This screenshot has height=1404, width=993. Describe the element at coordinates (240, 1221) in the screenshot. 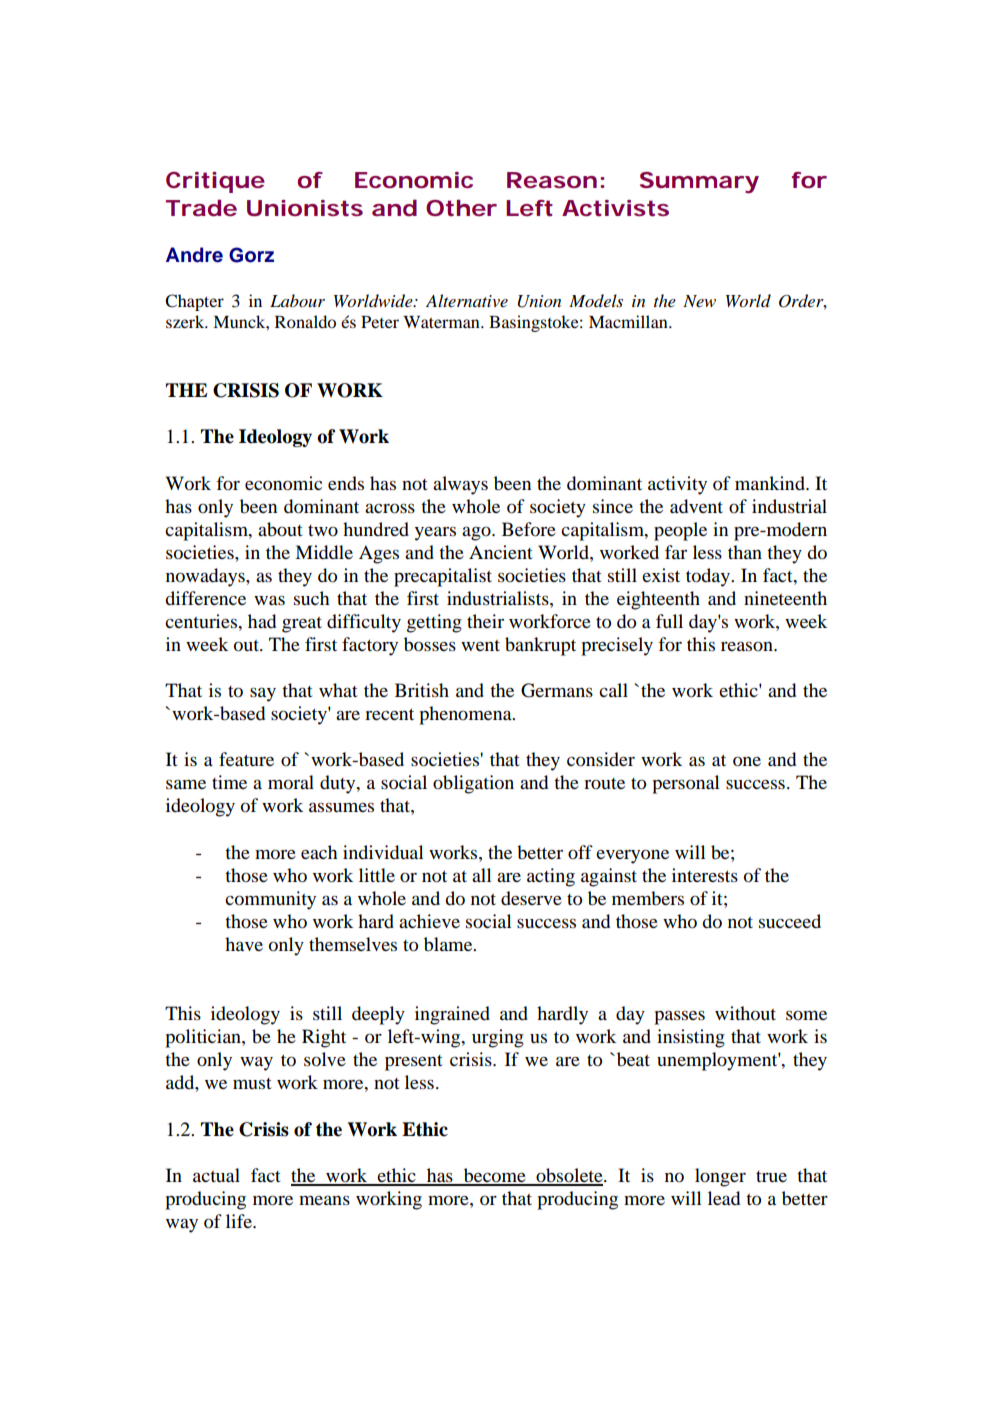

I see `life` at that location.
